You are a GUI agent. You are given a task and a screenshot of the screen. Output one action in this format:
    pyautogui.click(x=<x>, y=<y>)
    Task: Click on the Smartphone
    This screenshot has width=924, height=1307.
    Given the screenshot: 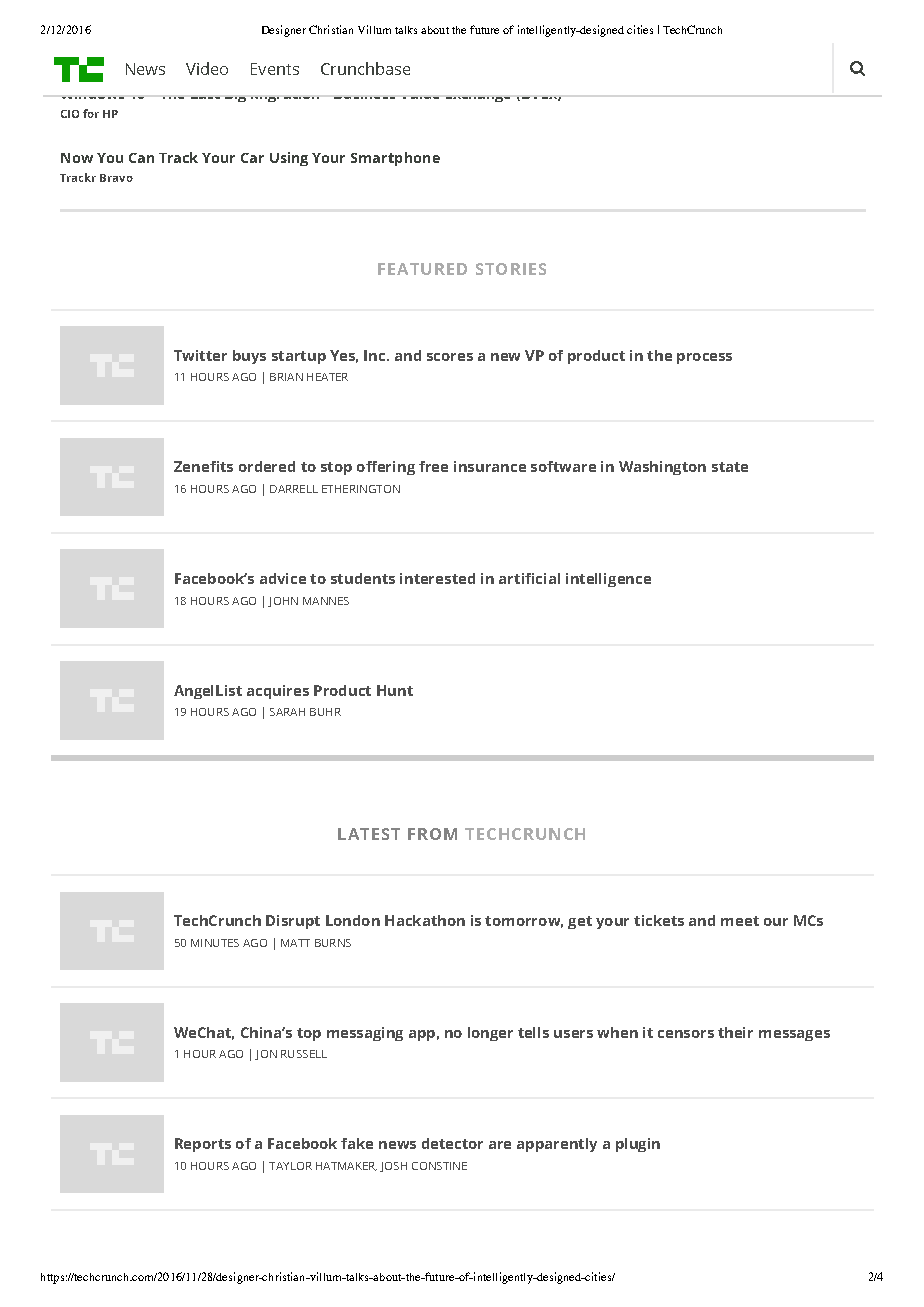 What is the action you would take?
    pyautogui.click(x=395, y=159)
